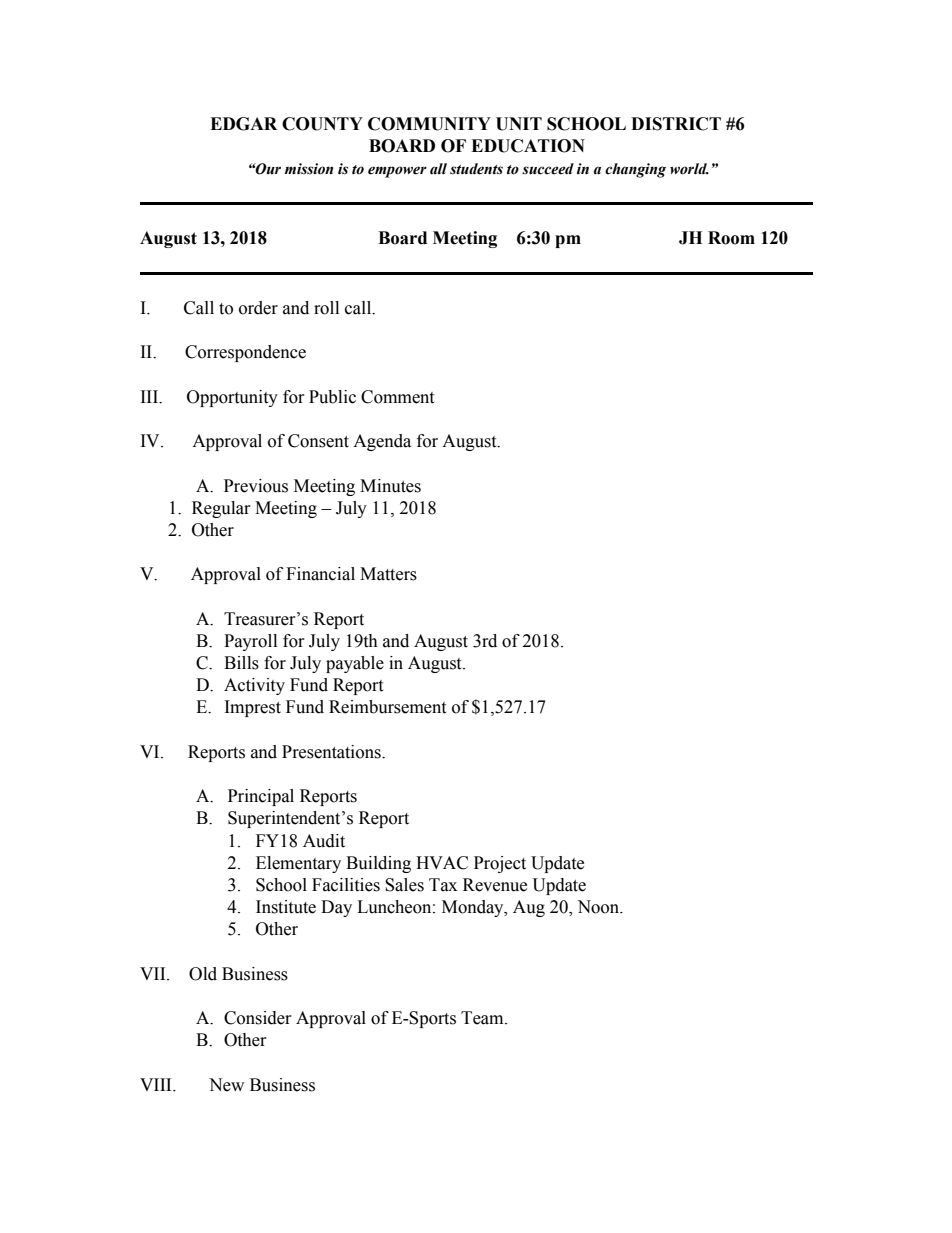 The image size is (952, 1233). Describe the element at coordinates (476, 169) in the screenshot. I see `students` at that location.
